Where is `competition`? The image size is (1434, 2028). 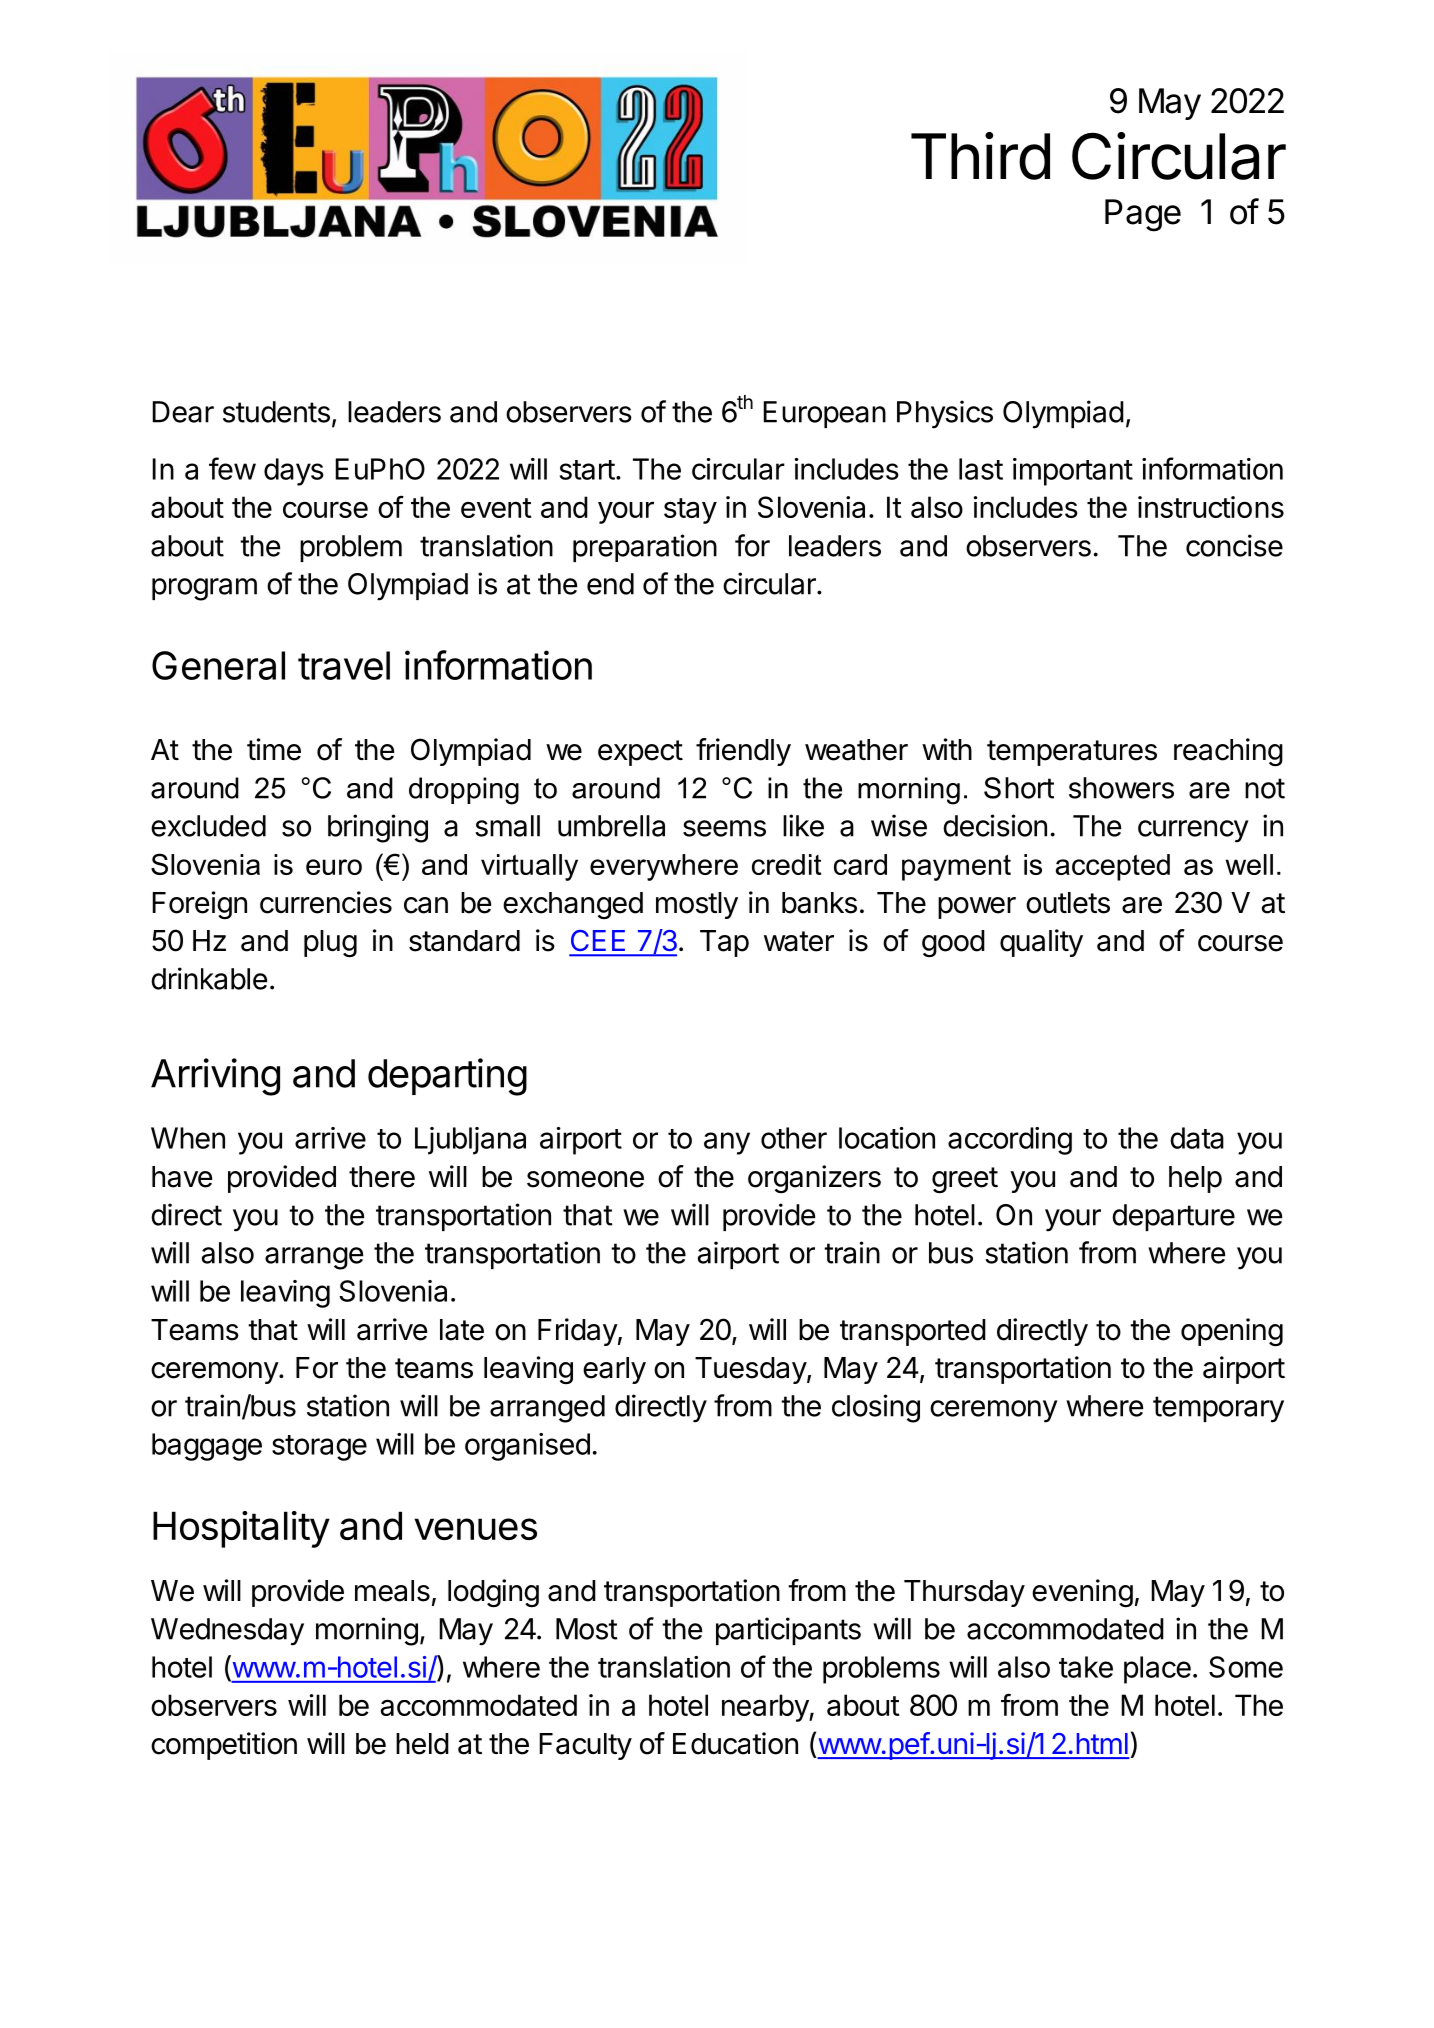 competition is located at coordinates (224, 1746).
